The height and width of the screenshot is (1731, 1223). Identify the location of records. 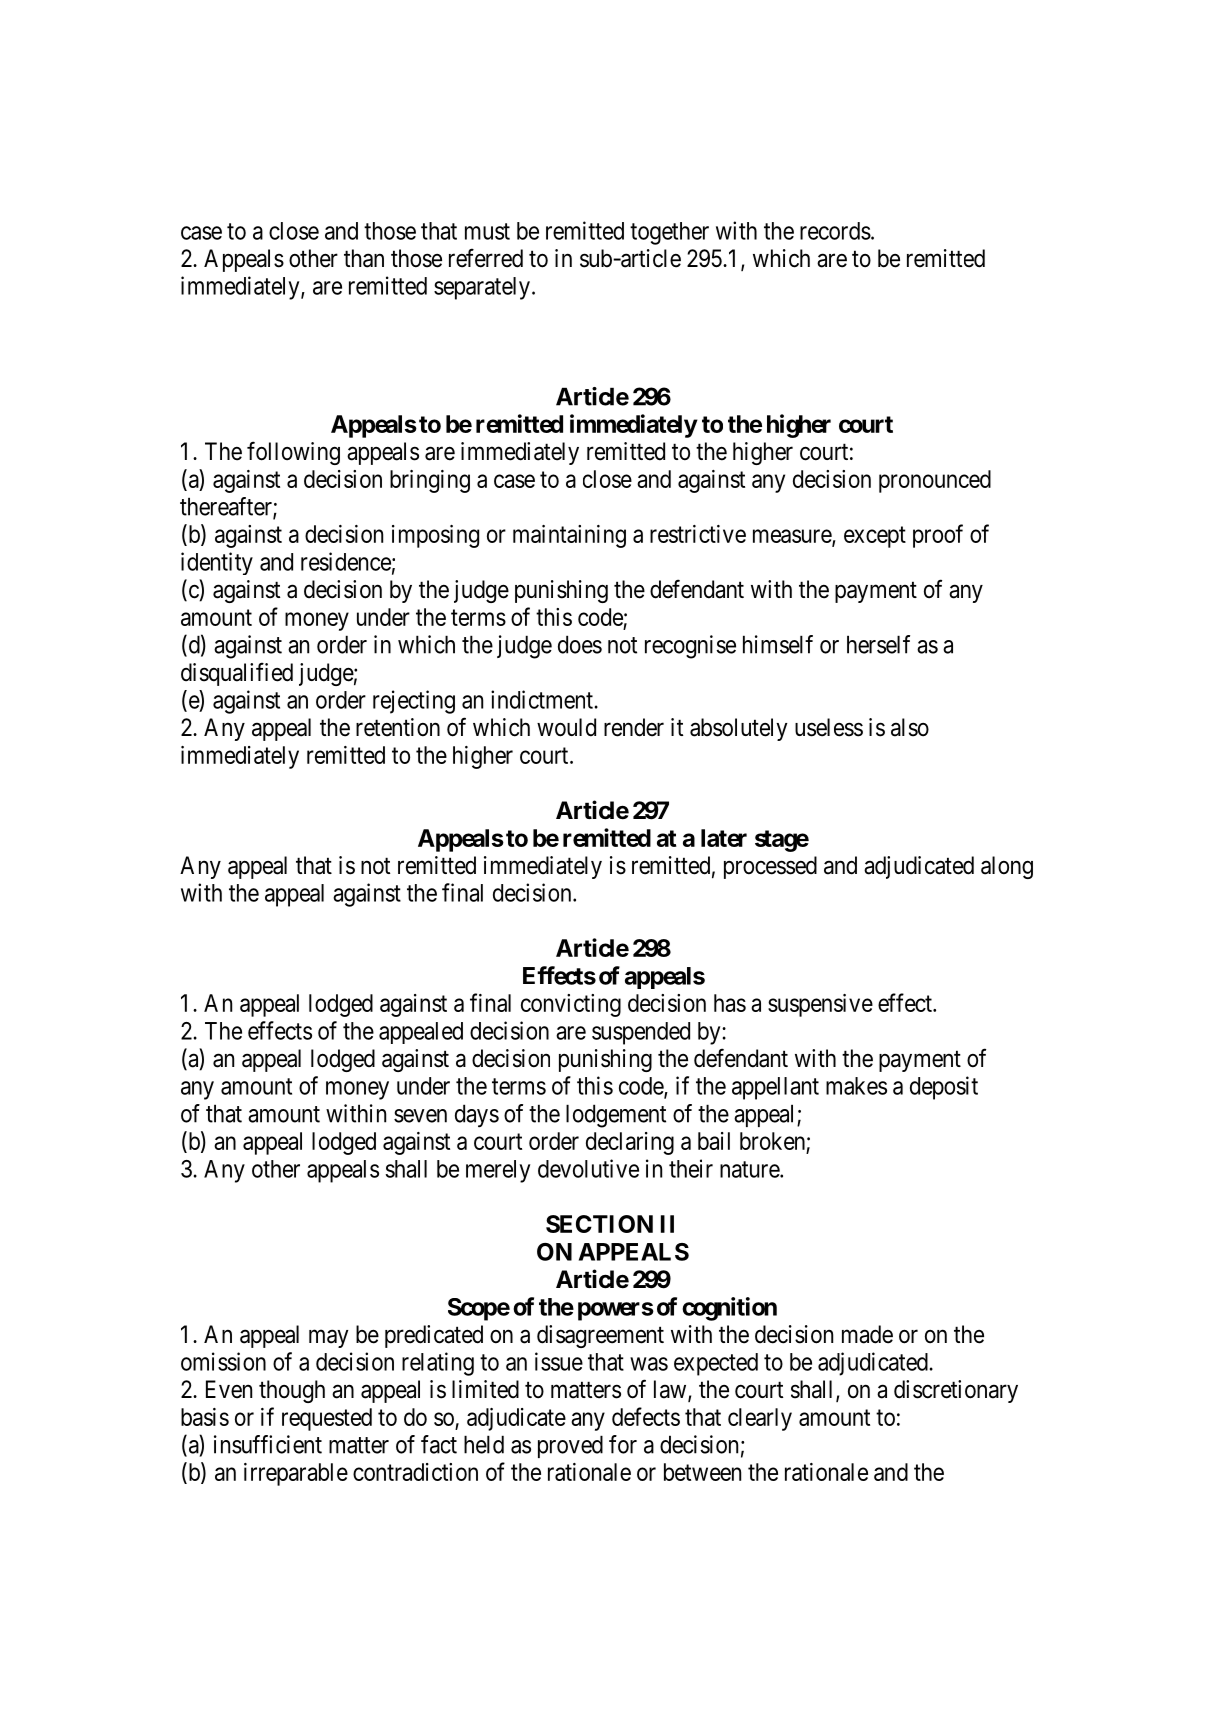
(835, 231).
